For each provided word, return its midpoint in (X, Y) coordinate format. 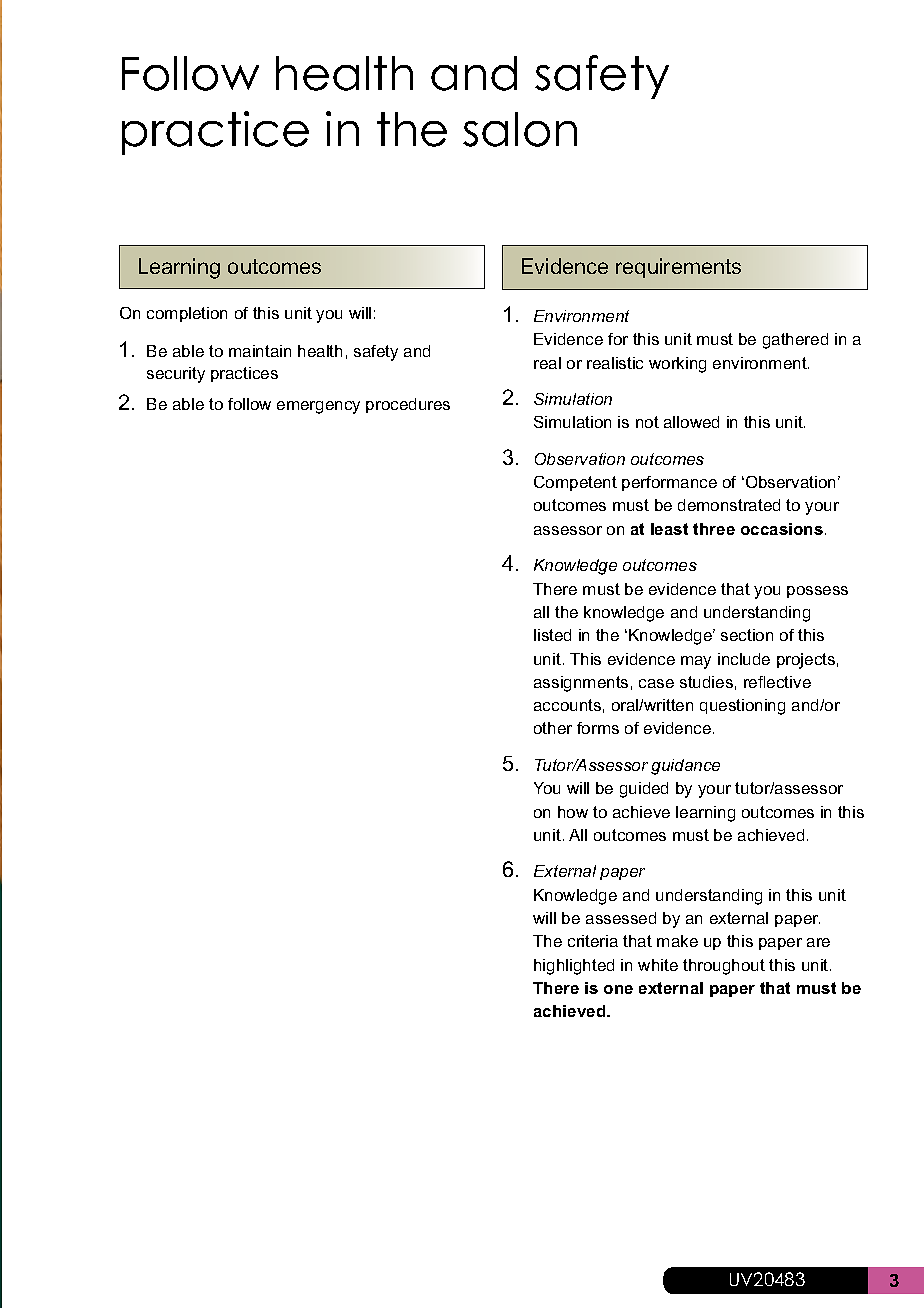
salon (520, 129)
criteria (593, 941)
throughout (724, 967)
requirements (678, 268)
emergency (318, 407)
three (714, 529)
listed (552, 635)
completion (187, 314)
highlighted (574, 967)
